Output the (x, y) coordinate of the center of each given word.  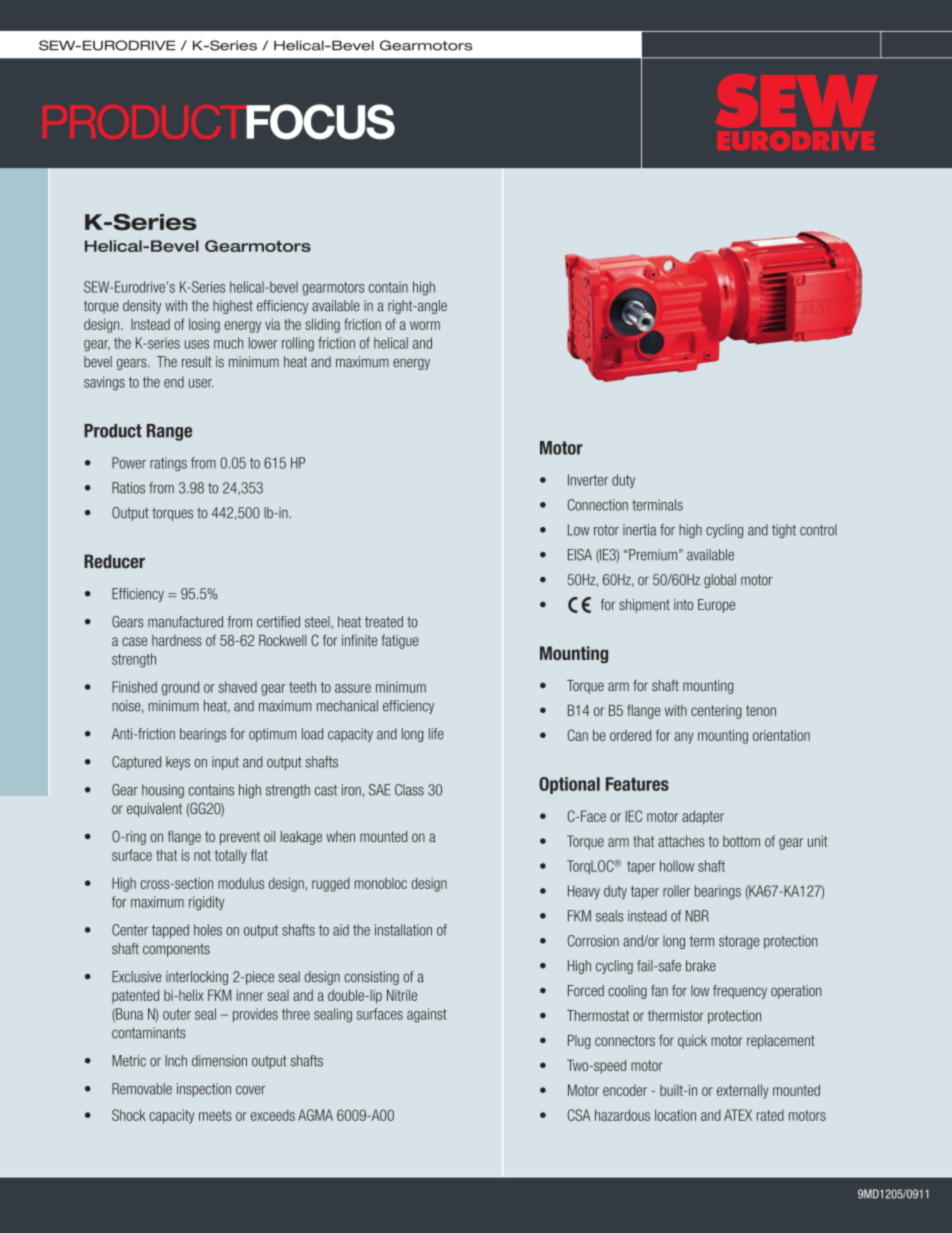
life (436, 734)
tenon (761, 710)
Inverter (588, 480)
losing (204, 326)
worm (425, 325)
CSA (579, 1115)
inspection (204, 1090)
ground (180, 688)
